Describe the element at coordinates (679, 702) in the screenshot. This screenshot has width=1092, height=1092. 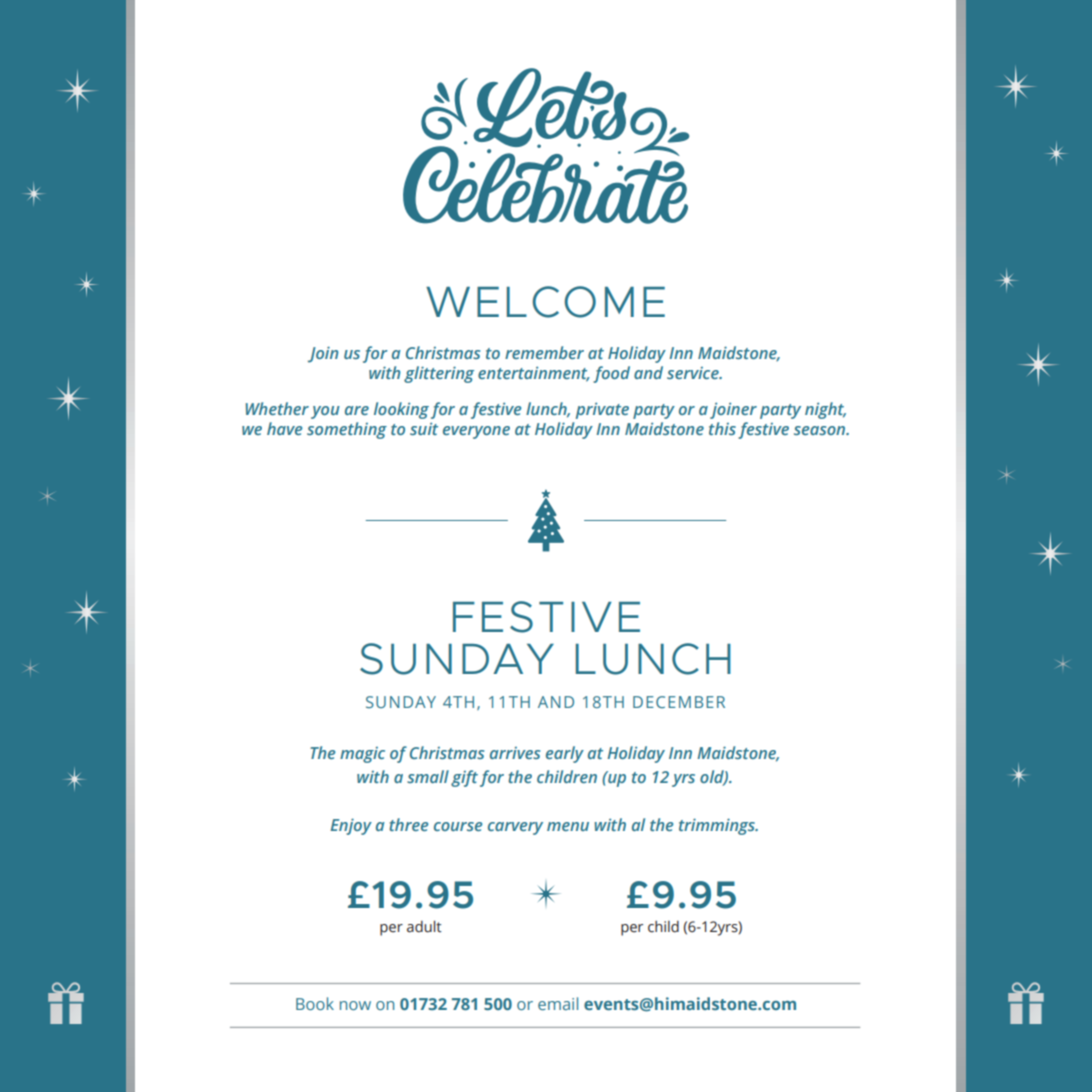
I see `DECEMBER` at that location.
